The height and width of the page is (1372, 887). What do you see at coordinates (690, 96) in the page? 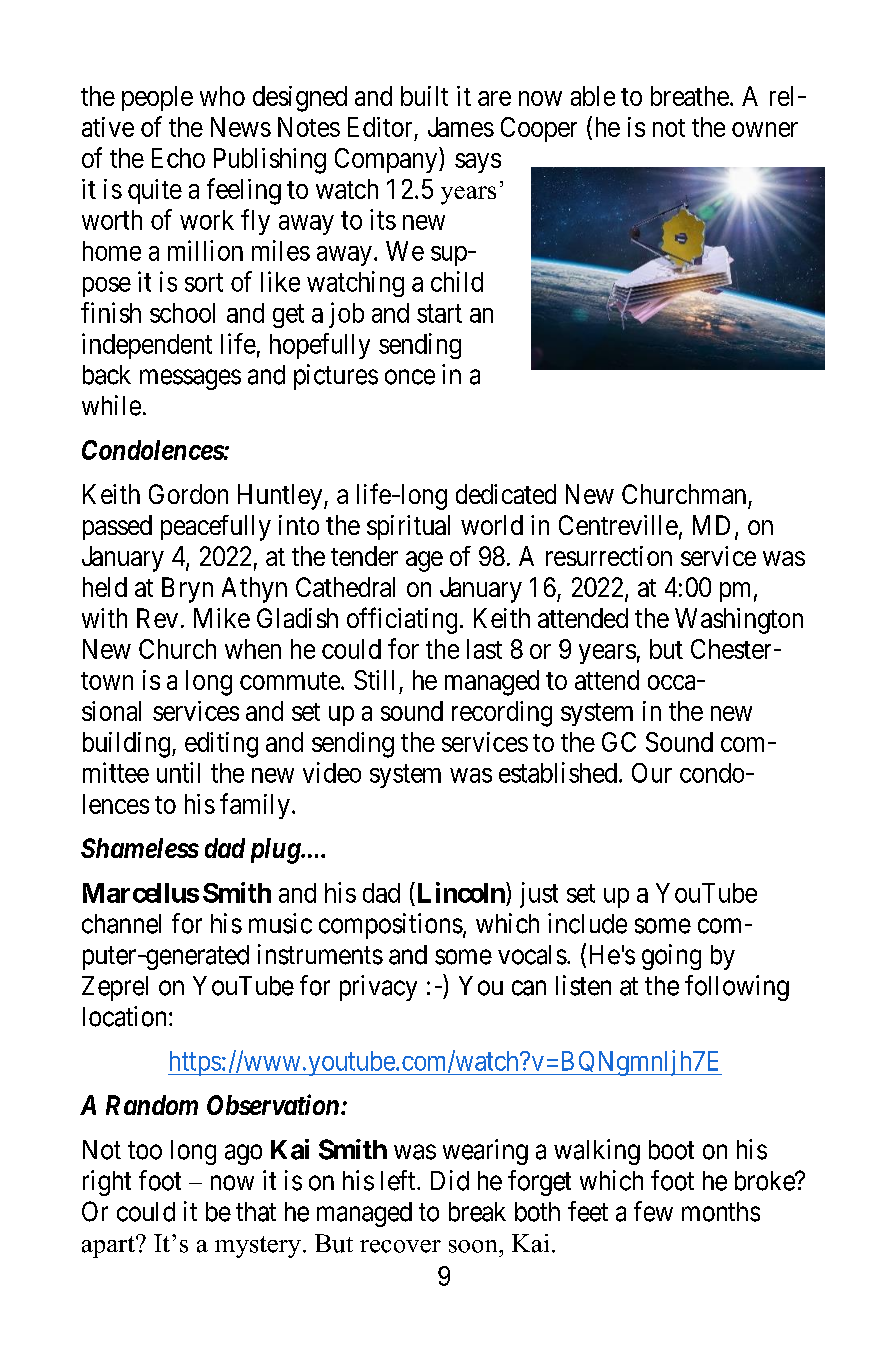
I see `breathe` at bounding box center [690, 96].
